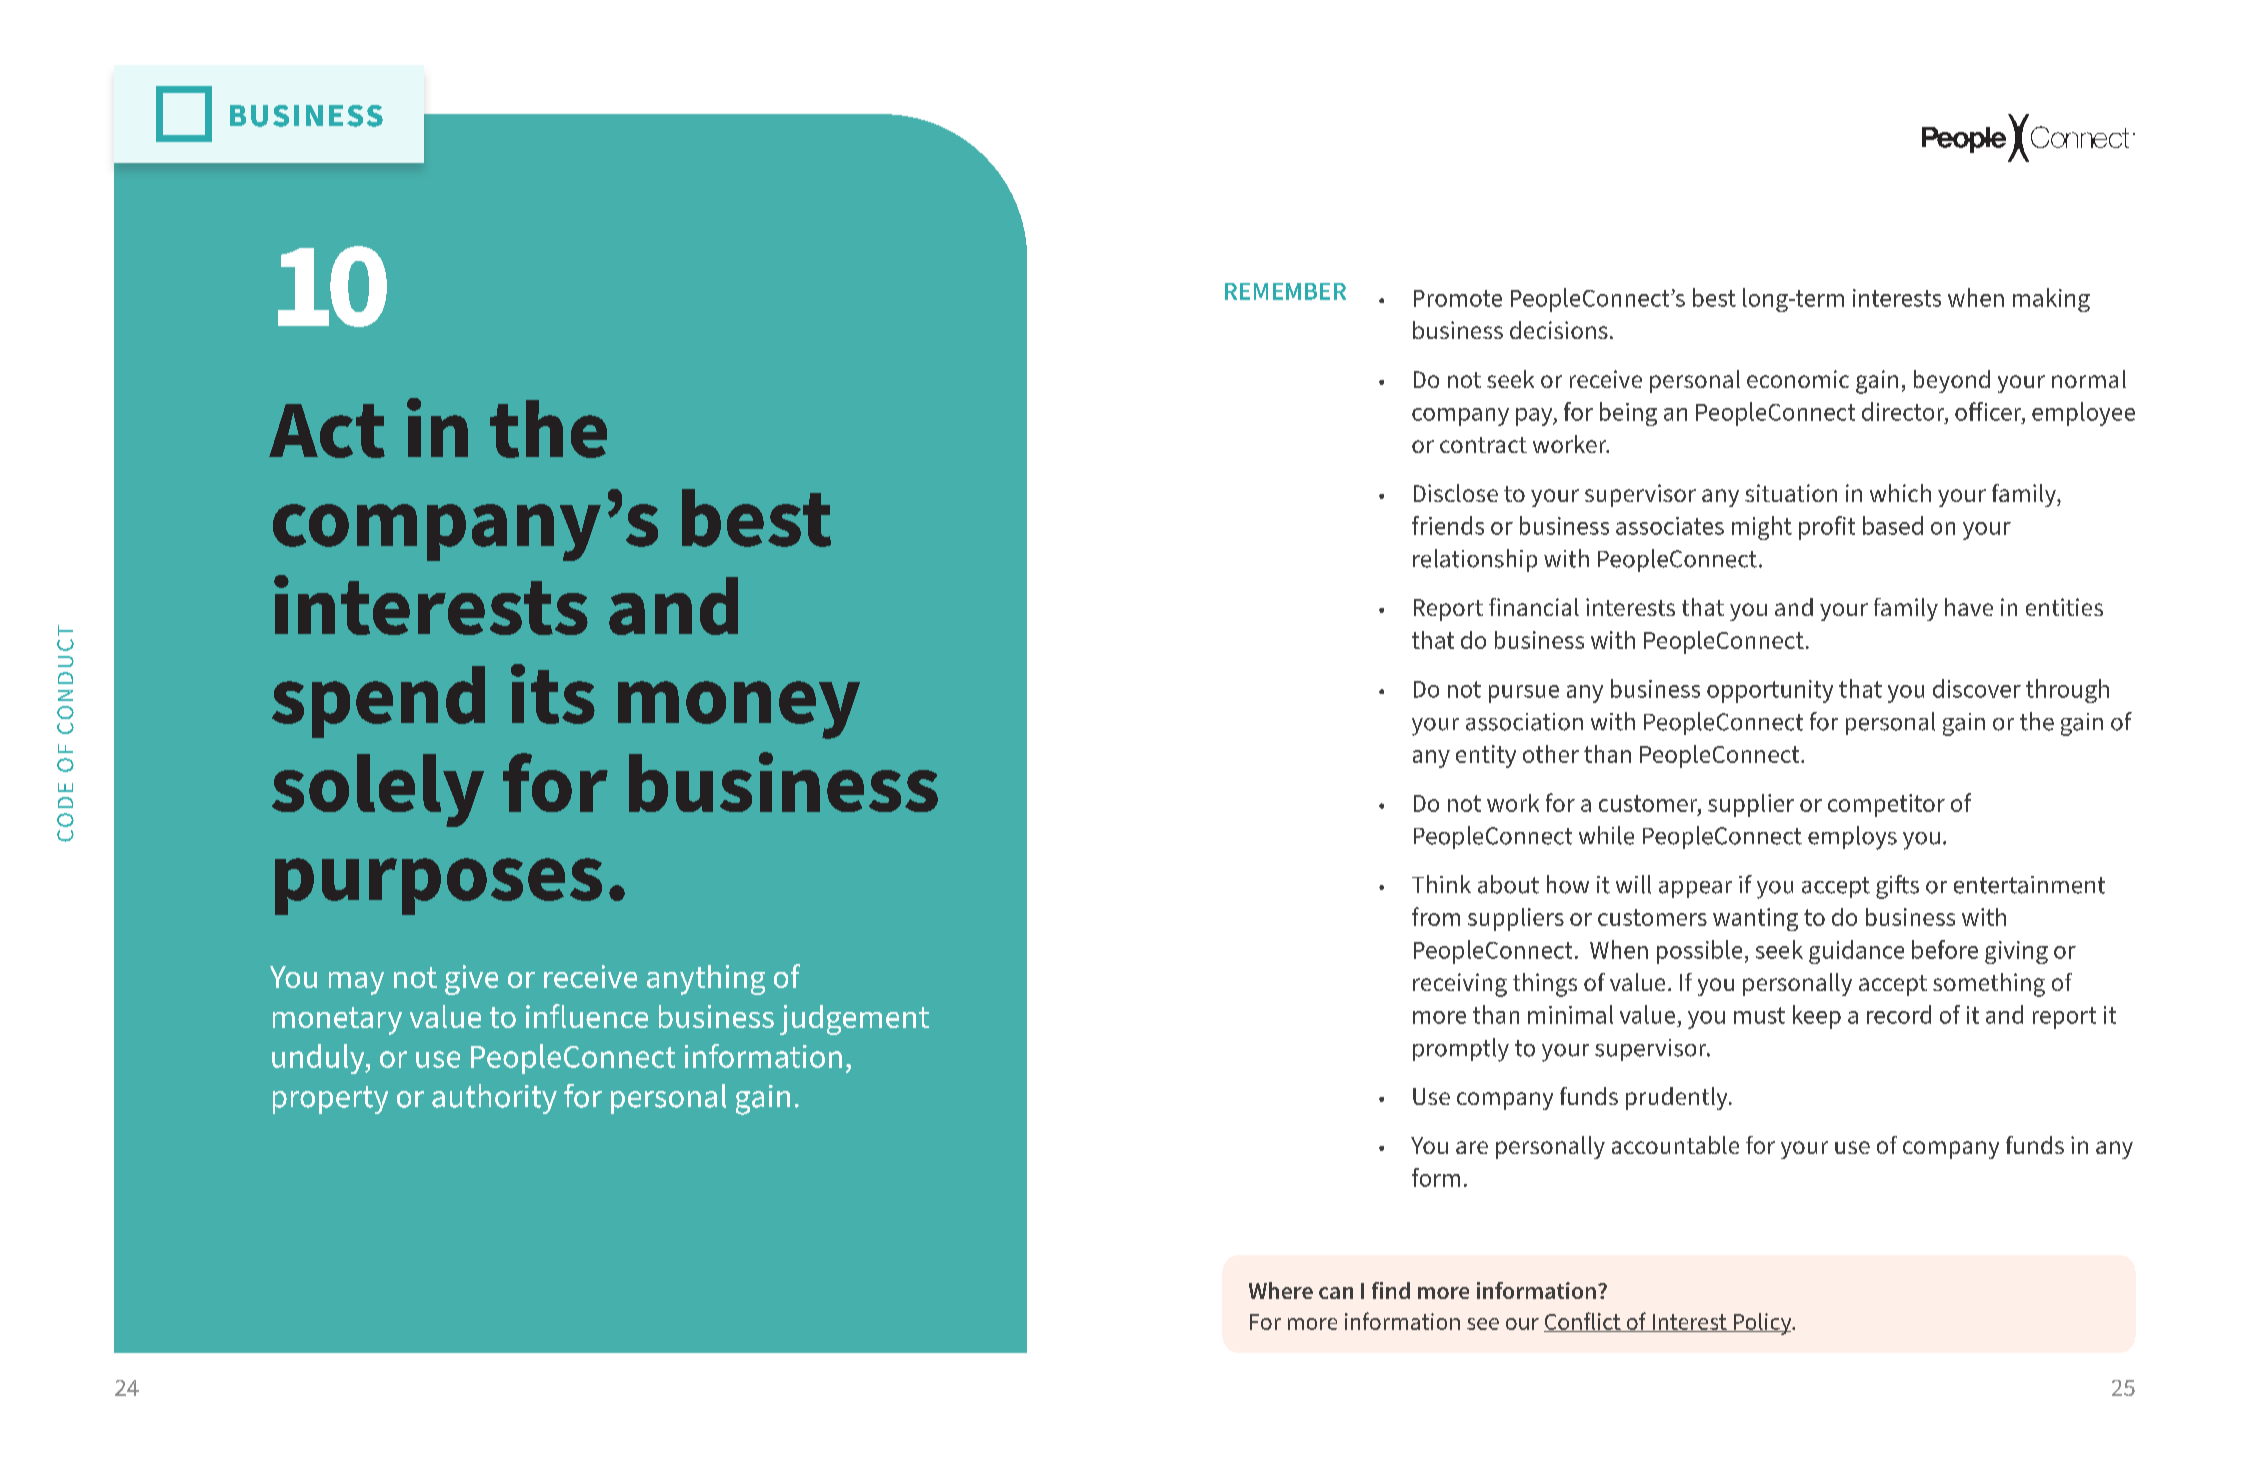 The width and height of the screenshot is (2250, 1467). I want to click on prudently, so click(1678, 1098).
